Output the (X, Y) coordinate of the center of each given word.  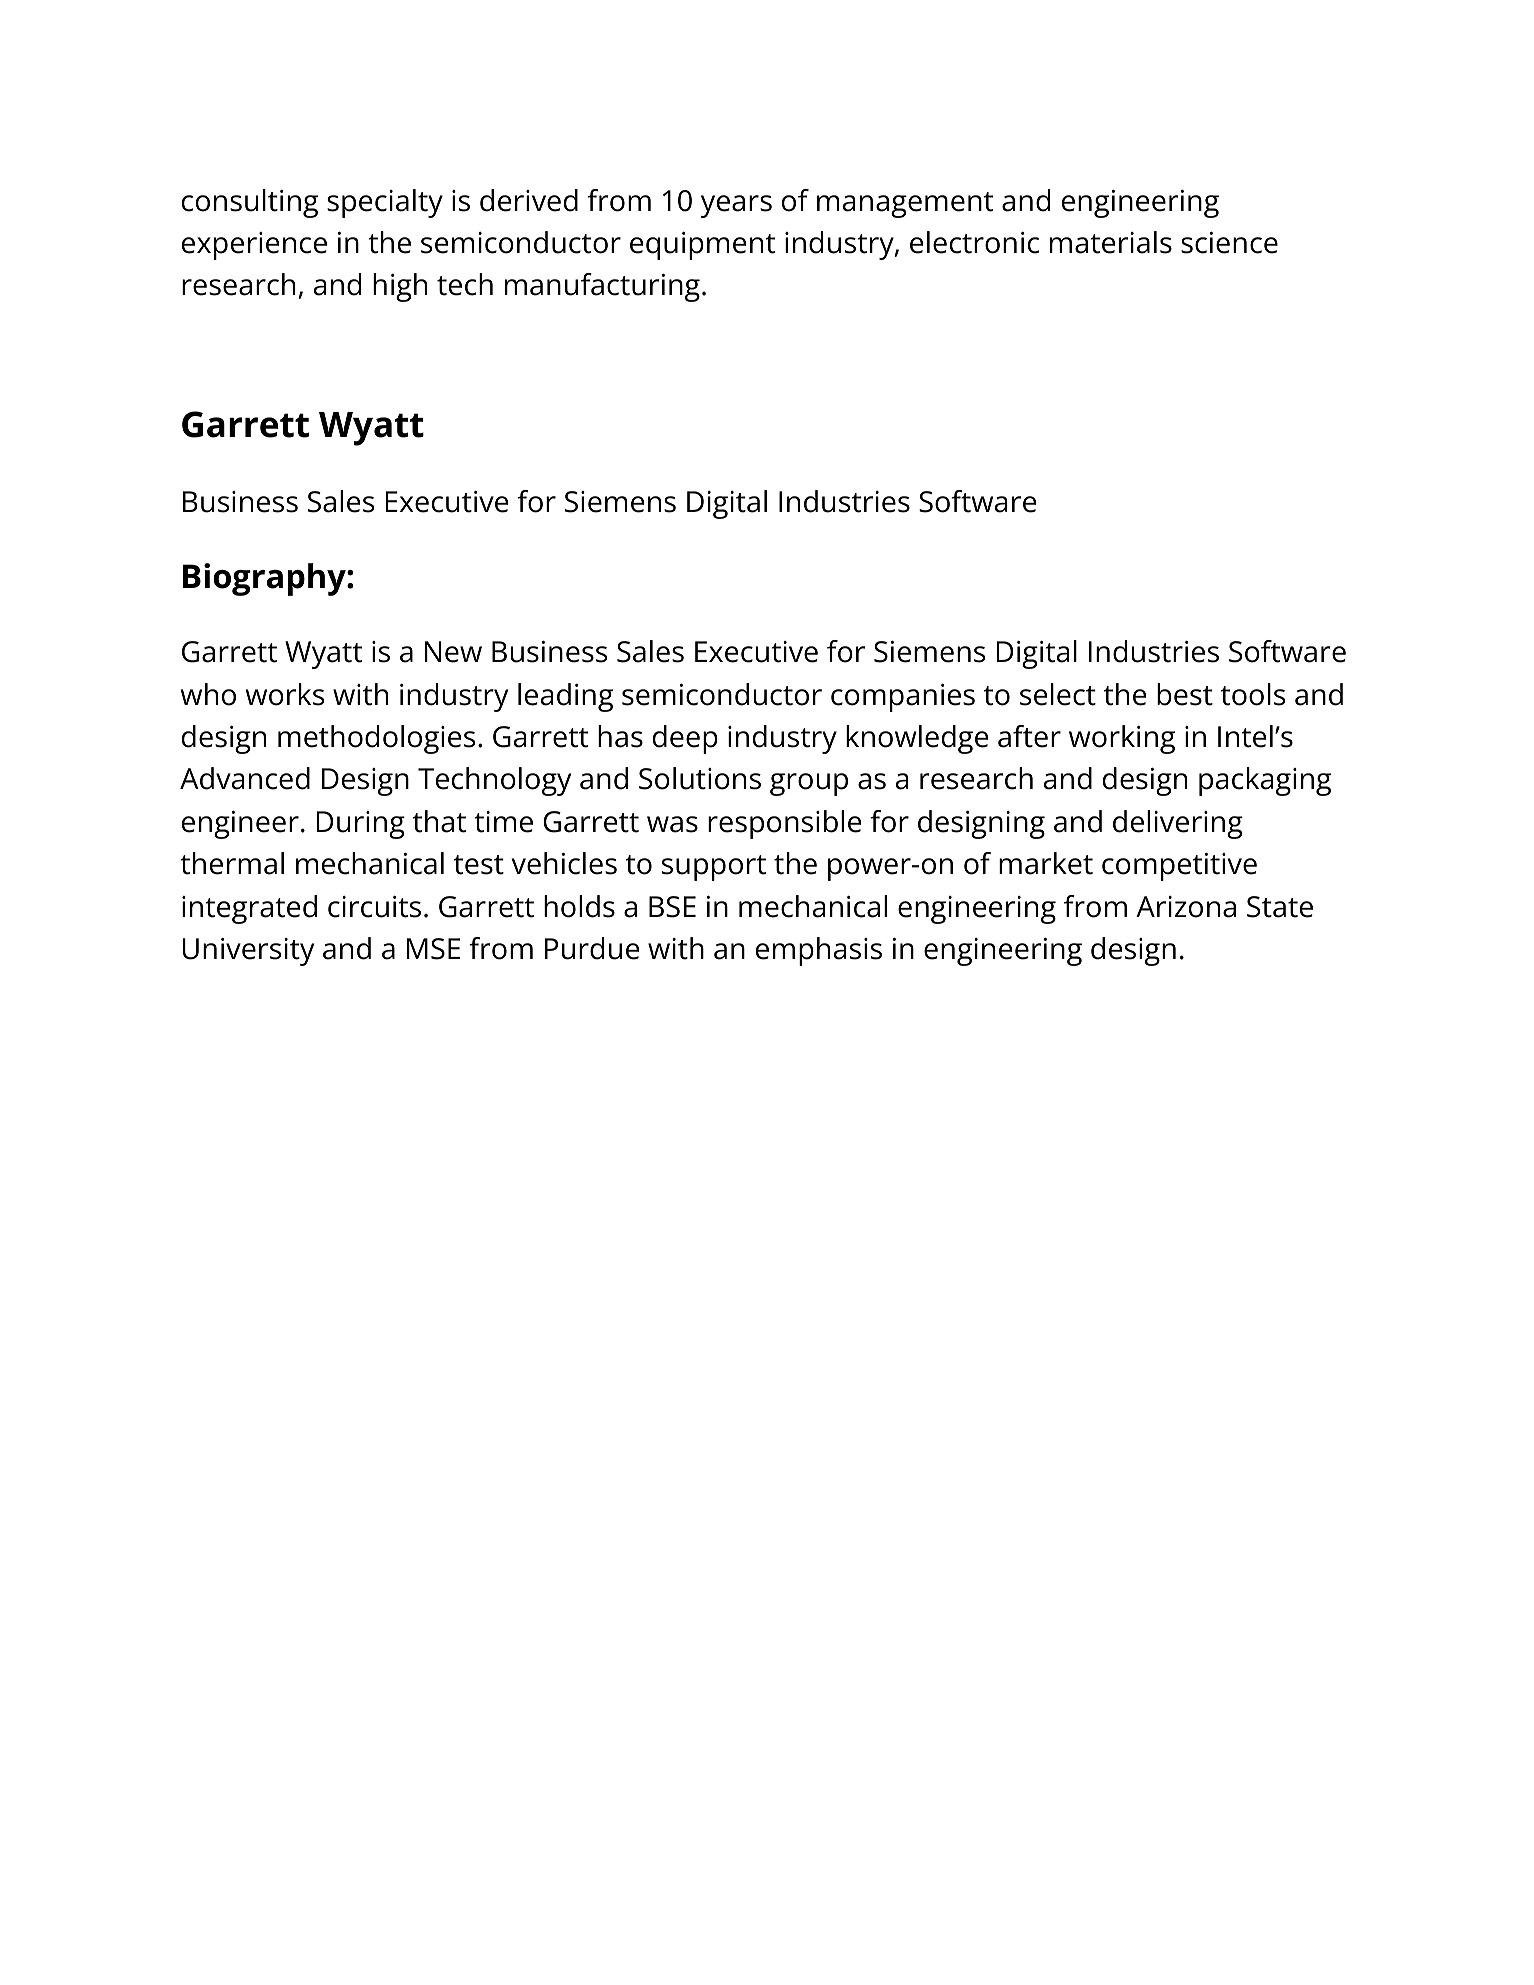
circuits (374, 907)
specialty (385, 203)
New (453, 652)
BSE (672, 907)
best (1185, 694)
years (736, 206)
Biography (265, 579)
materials (1111, 242)
